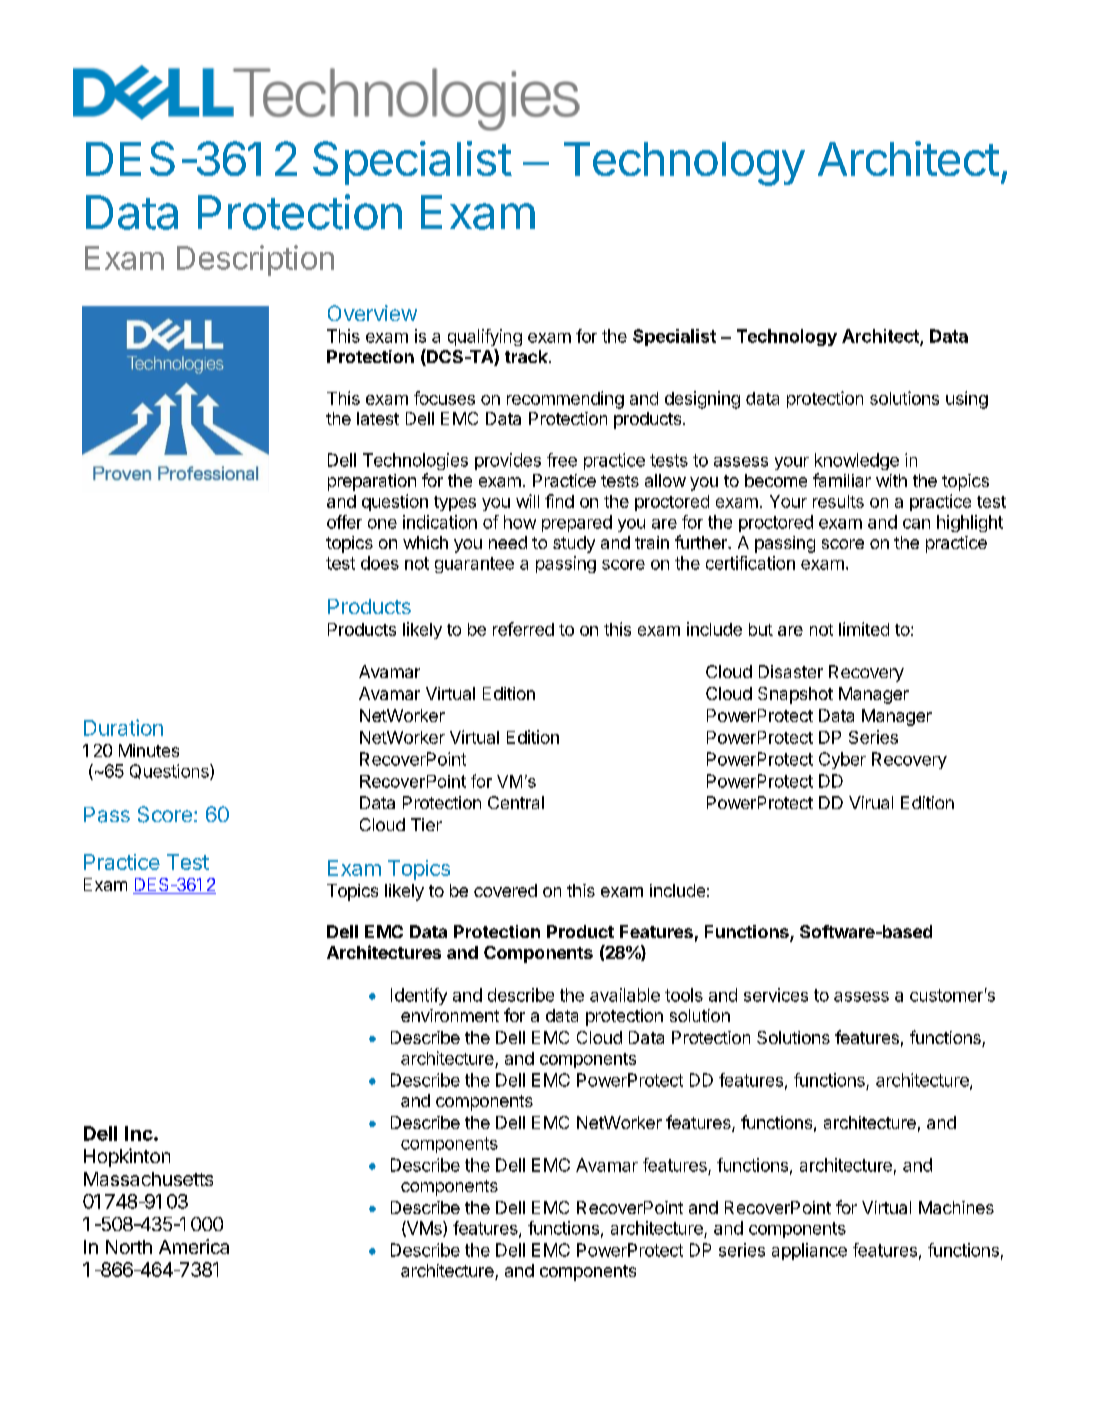 The image size is (1098, 1421). I want to click on Description, so click(255, 260).
